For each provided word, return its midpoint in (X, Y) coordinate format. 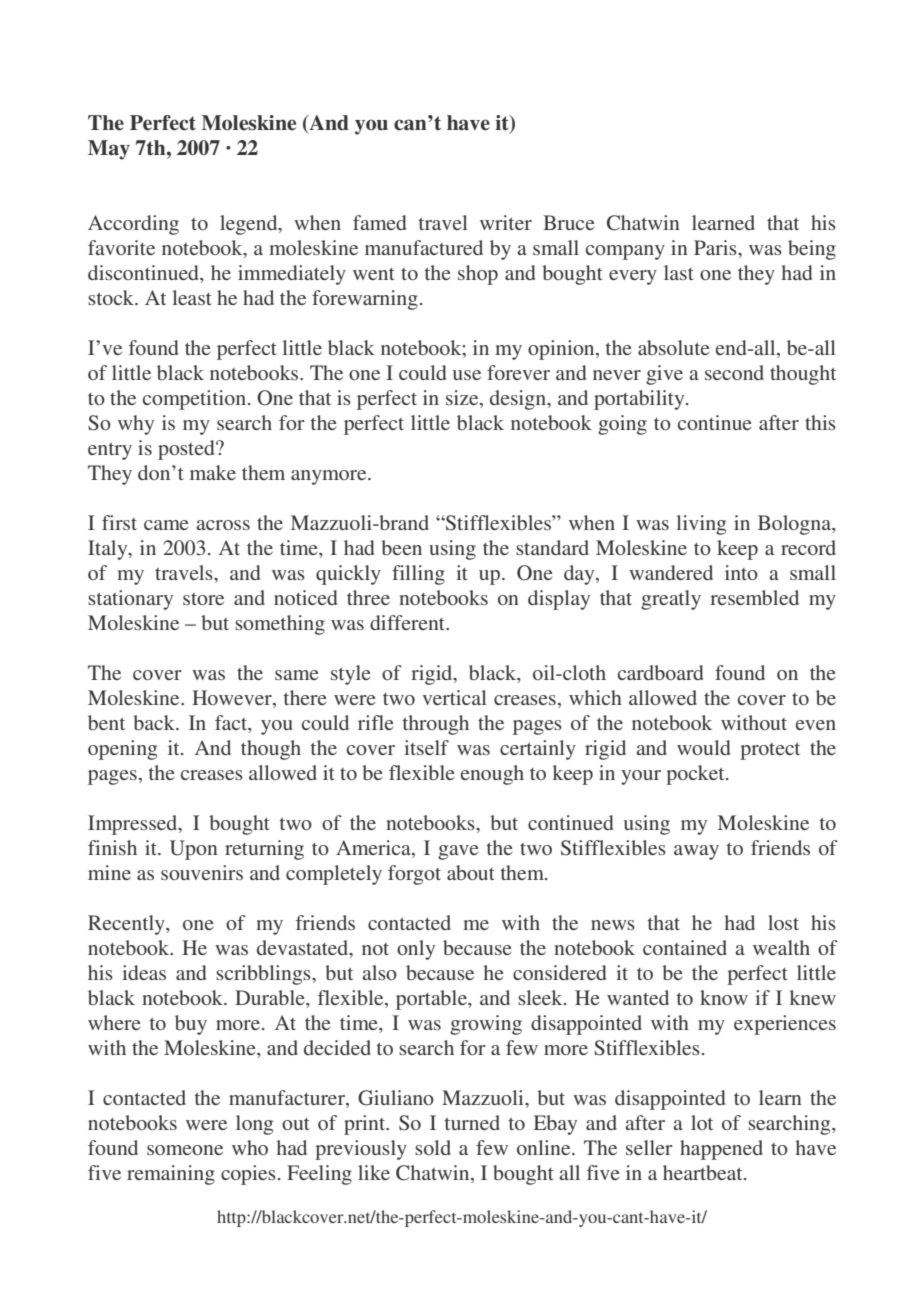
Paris (716, 247)
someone (185, 1150)
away (696, 852)
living (701, 525)
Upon (194, 850)
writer (506, 222)
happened (721, 1150)
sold (433, 1147)
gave (458, 852)
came (166, 525)
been (401, 547)
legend (250, 225)
